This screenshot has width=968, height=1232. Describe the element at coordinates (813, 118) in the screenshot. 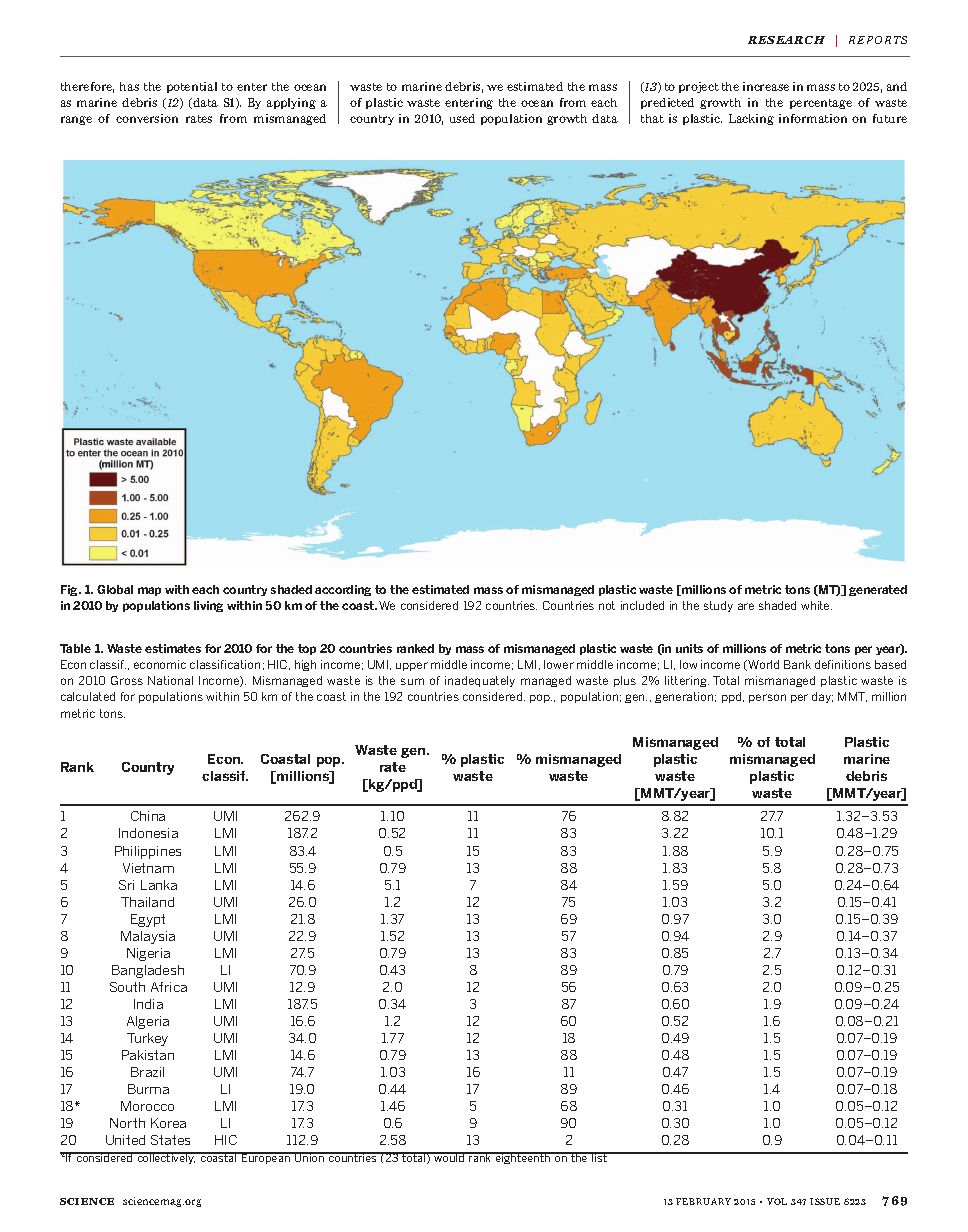

I see `information` at that location.
